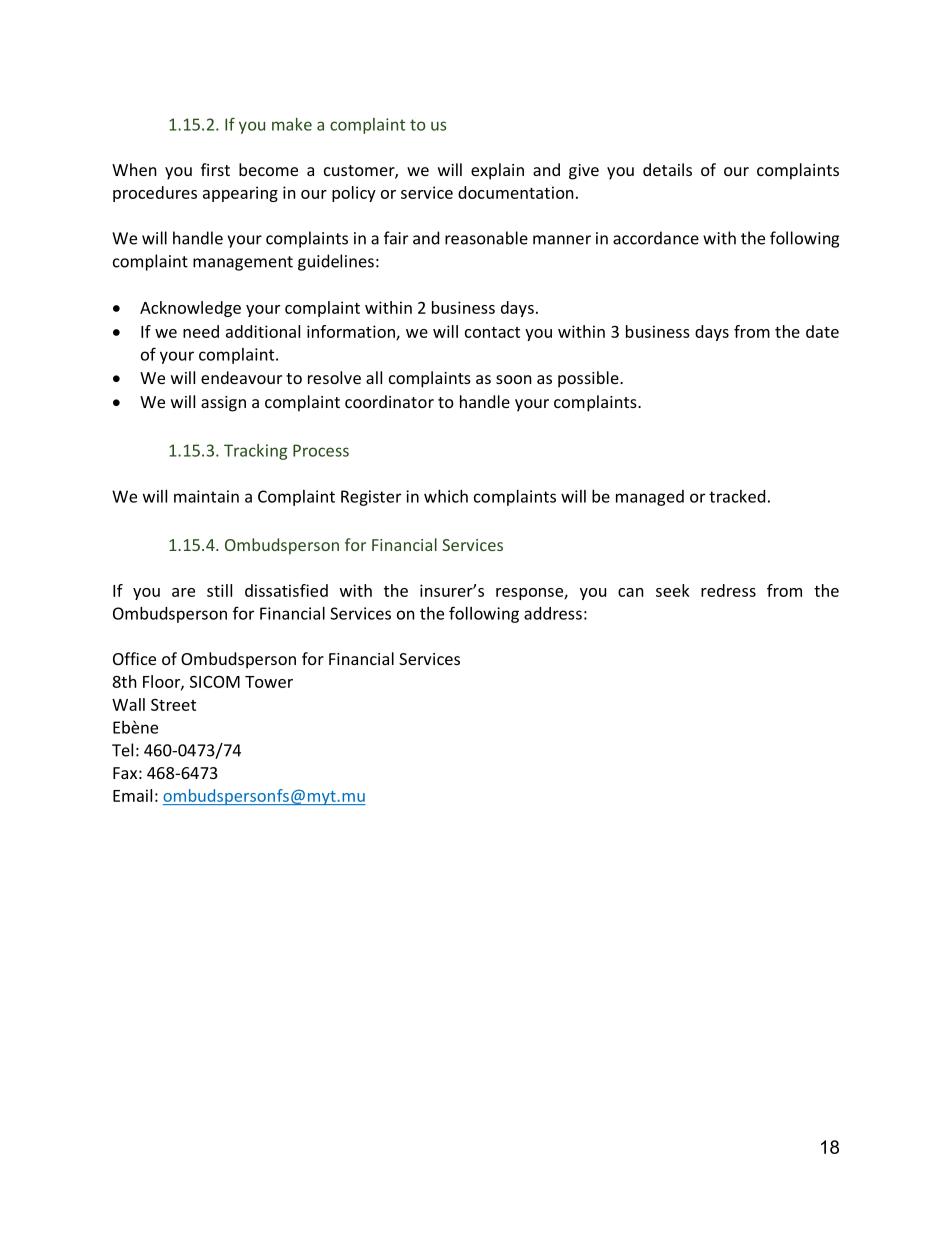 The width and height of the screenshot is (952, 1233). What do you see at coordinates (132, 795) in the screenshot?
I see `Email` at bounding box center [132, 795].
